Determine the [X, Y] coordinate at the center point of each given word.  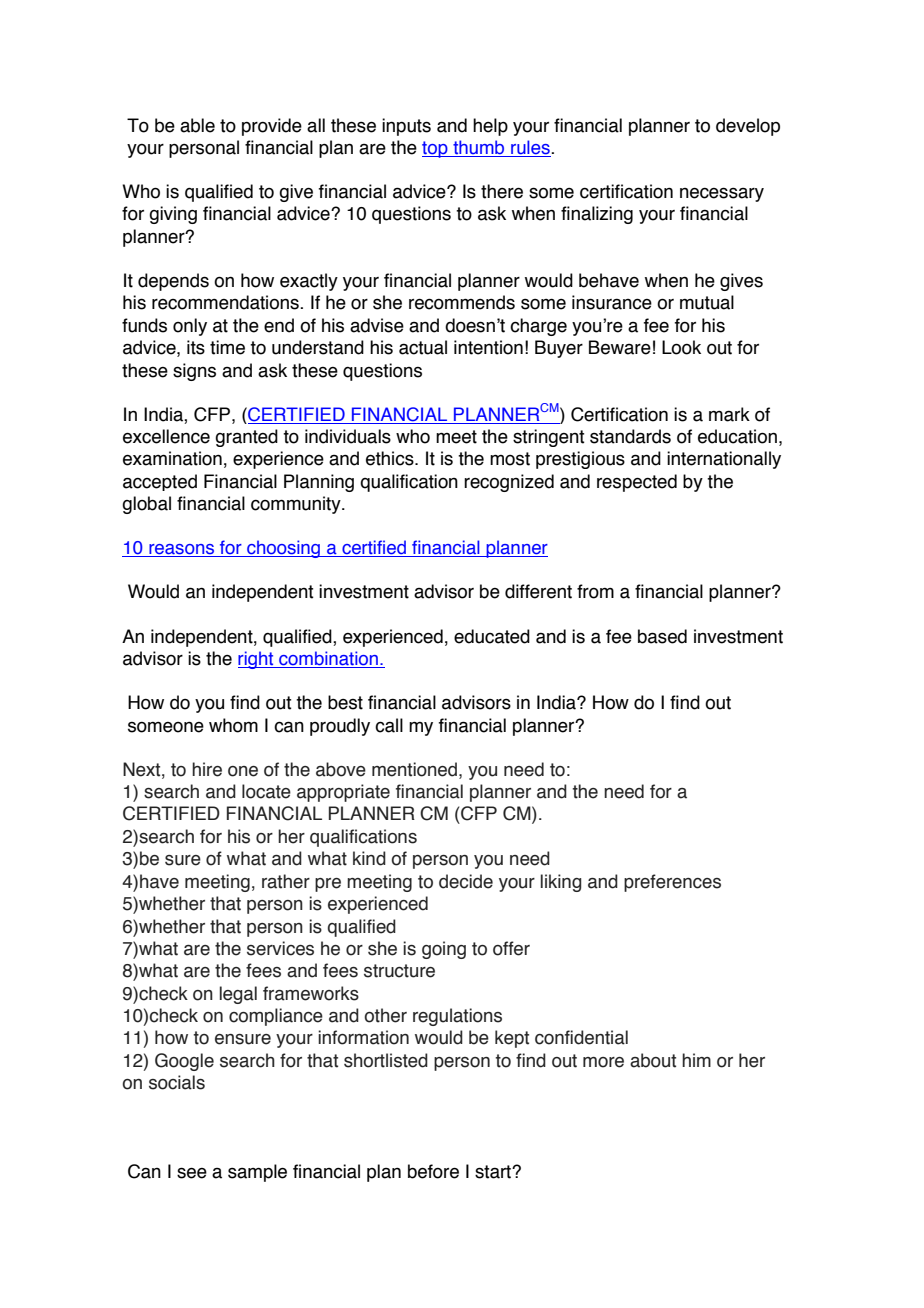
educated [492, 636]
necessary [722, 194]
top [436, 149]
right [257, 660]
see [192, 1173]
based [662, 636]
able [197, 125]
